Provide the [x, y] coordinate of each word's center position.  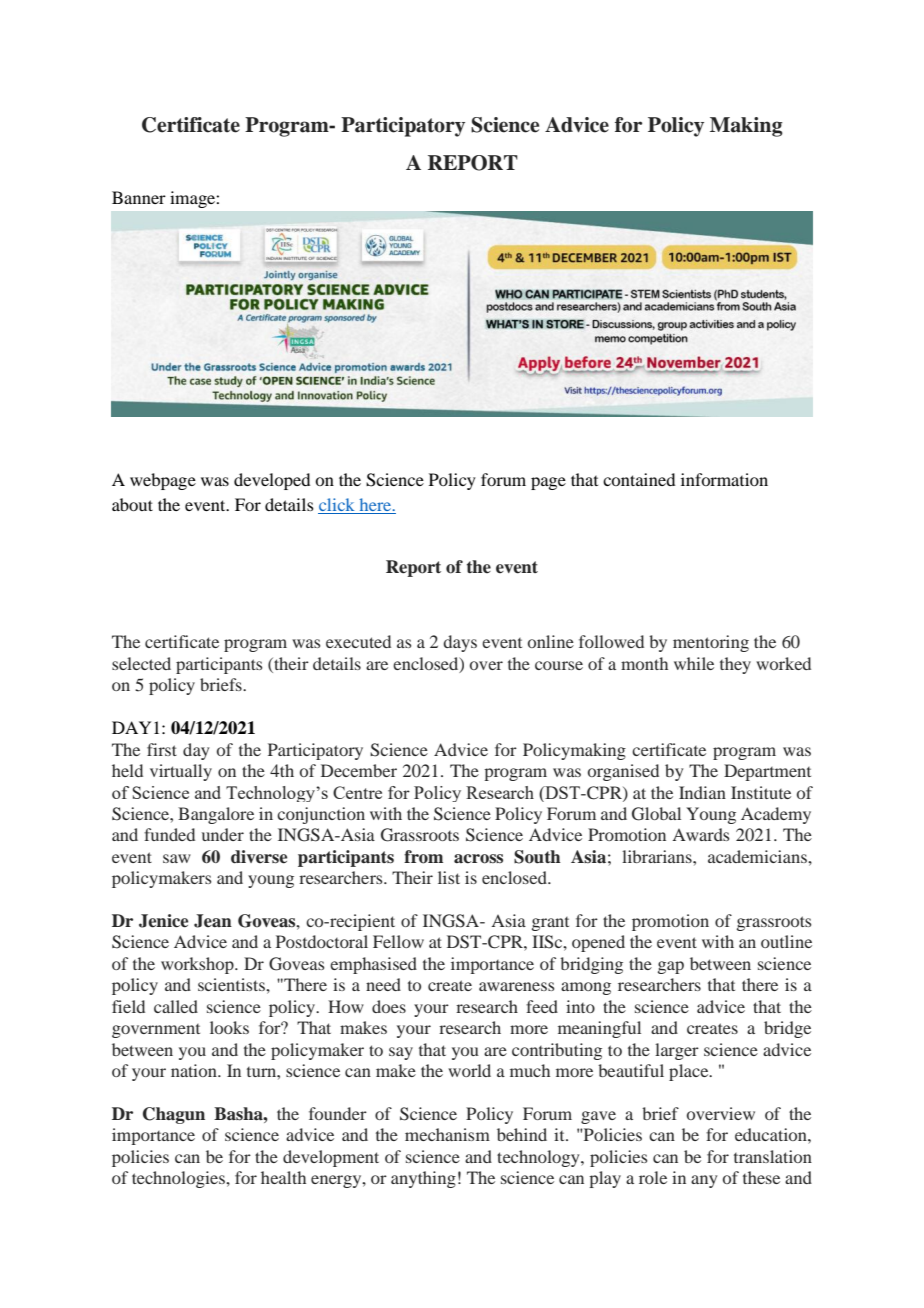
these [761, 1177]
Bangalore [216, 815]
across [478, 859]
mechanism [447, 1134]
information [724, 479]
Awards [700, 834]
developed [272, 481]
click [337, 506]
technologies [179, 1179]
